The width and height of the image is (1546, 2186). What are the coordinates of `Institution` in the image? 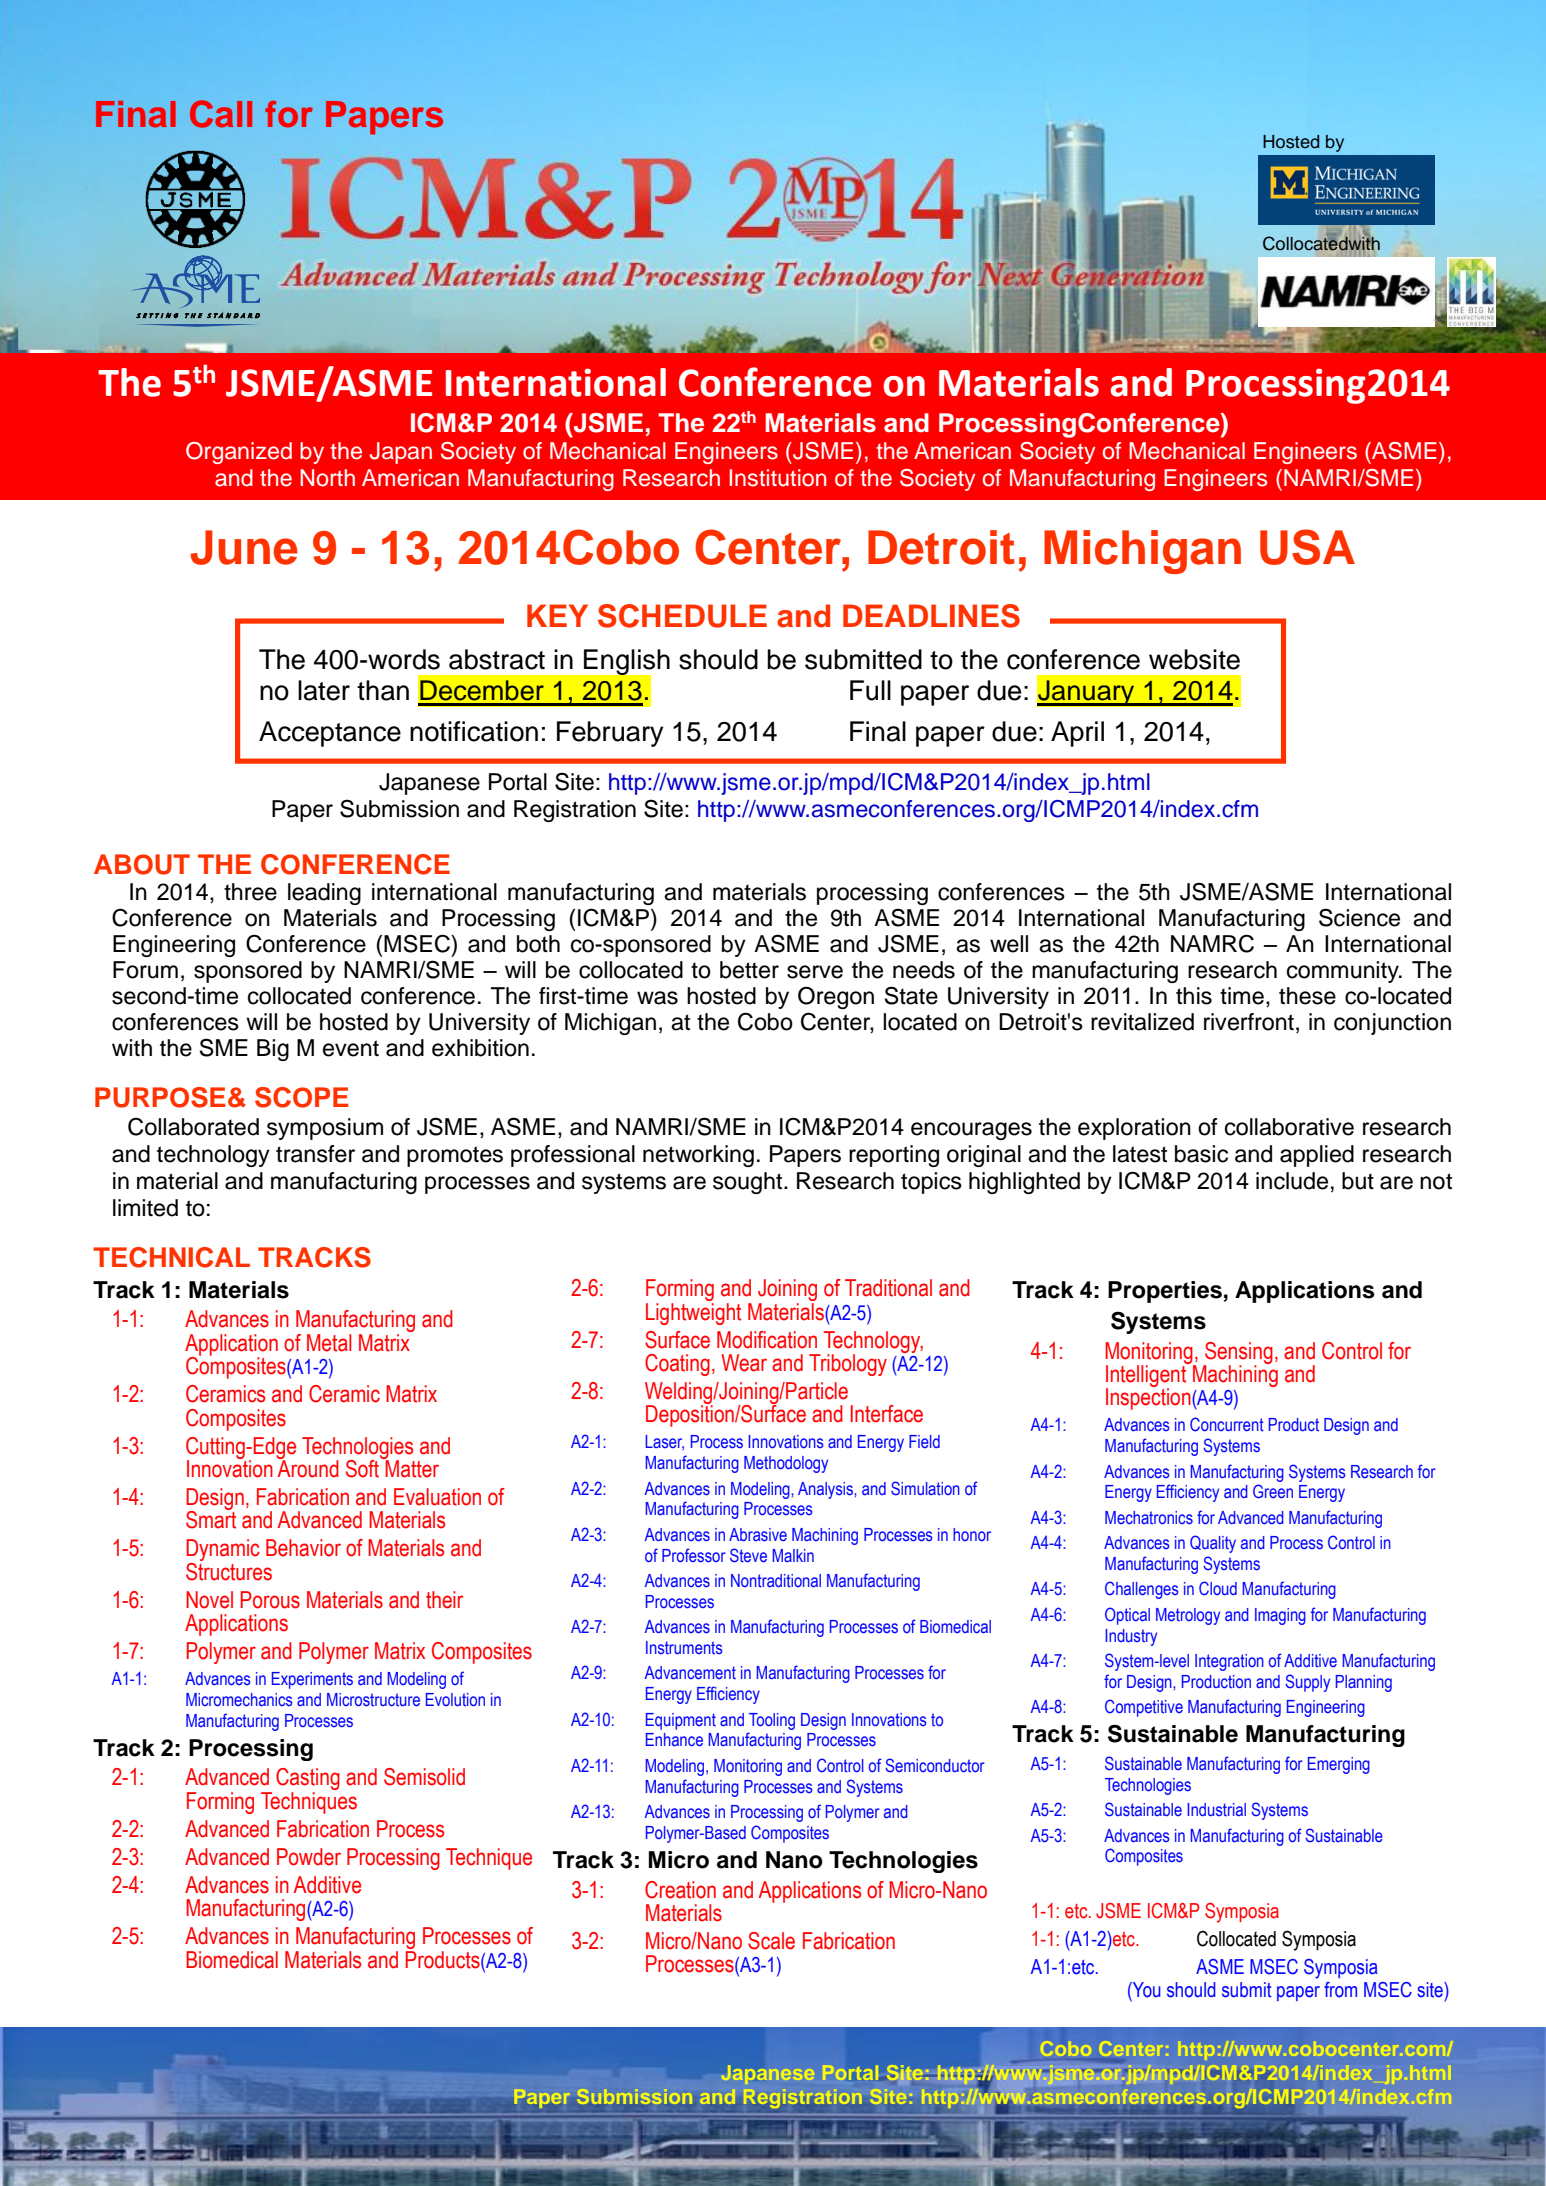 It's located at (777, 478).
